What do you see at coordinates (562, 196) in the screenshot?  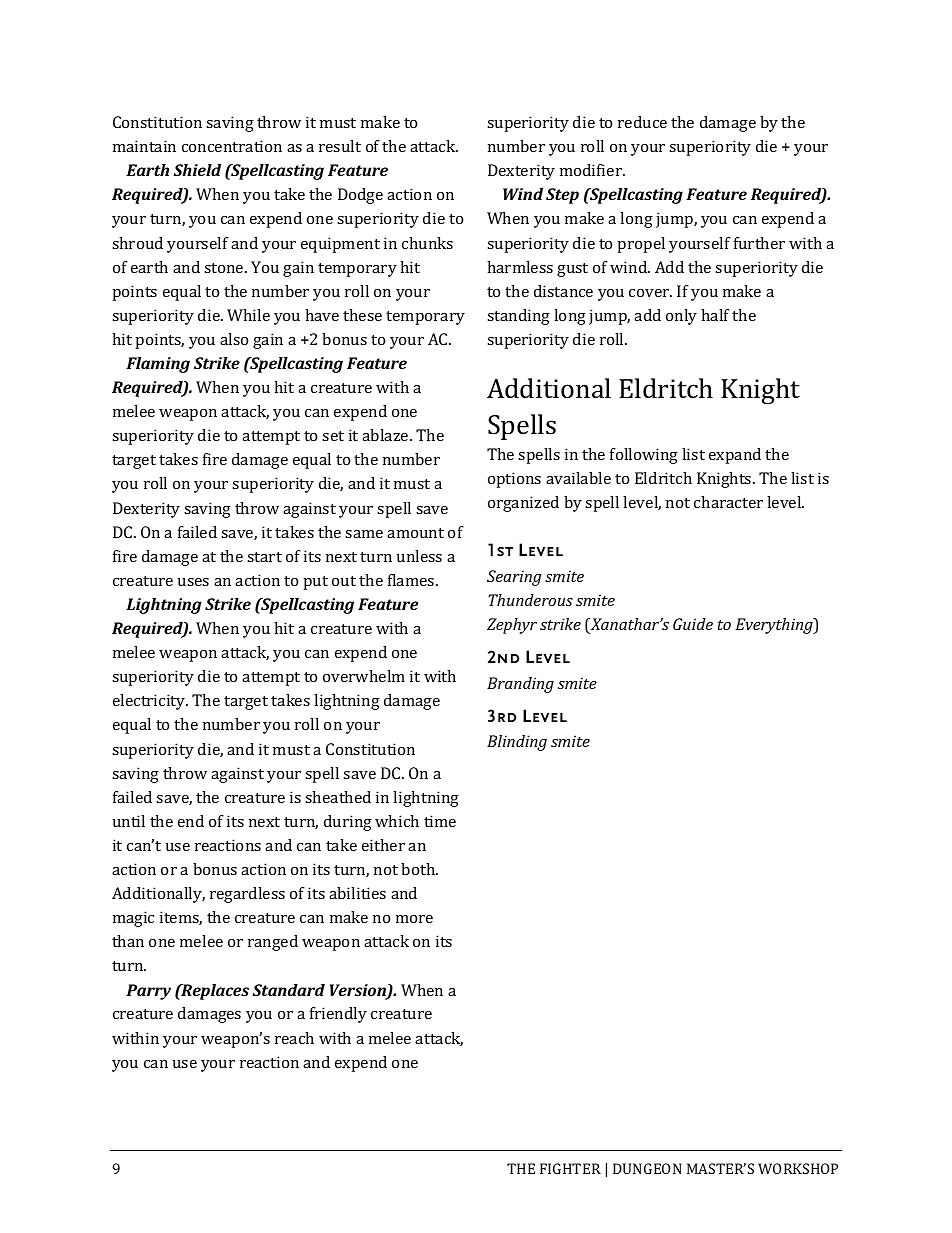 I see `Step` at bounding box center [562, 196].
